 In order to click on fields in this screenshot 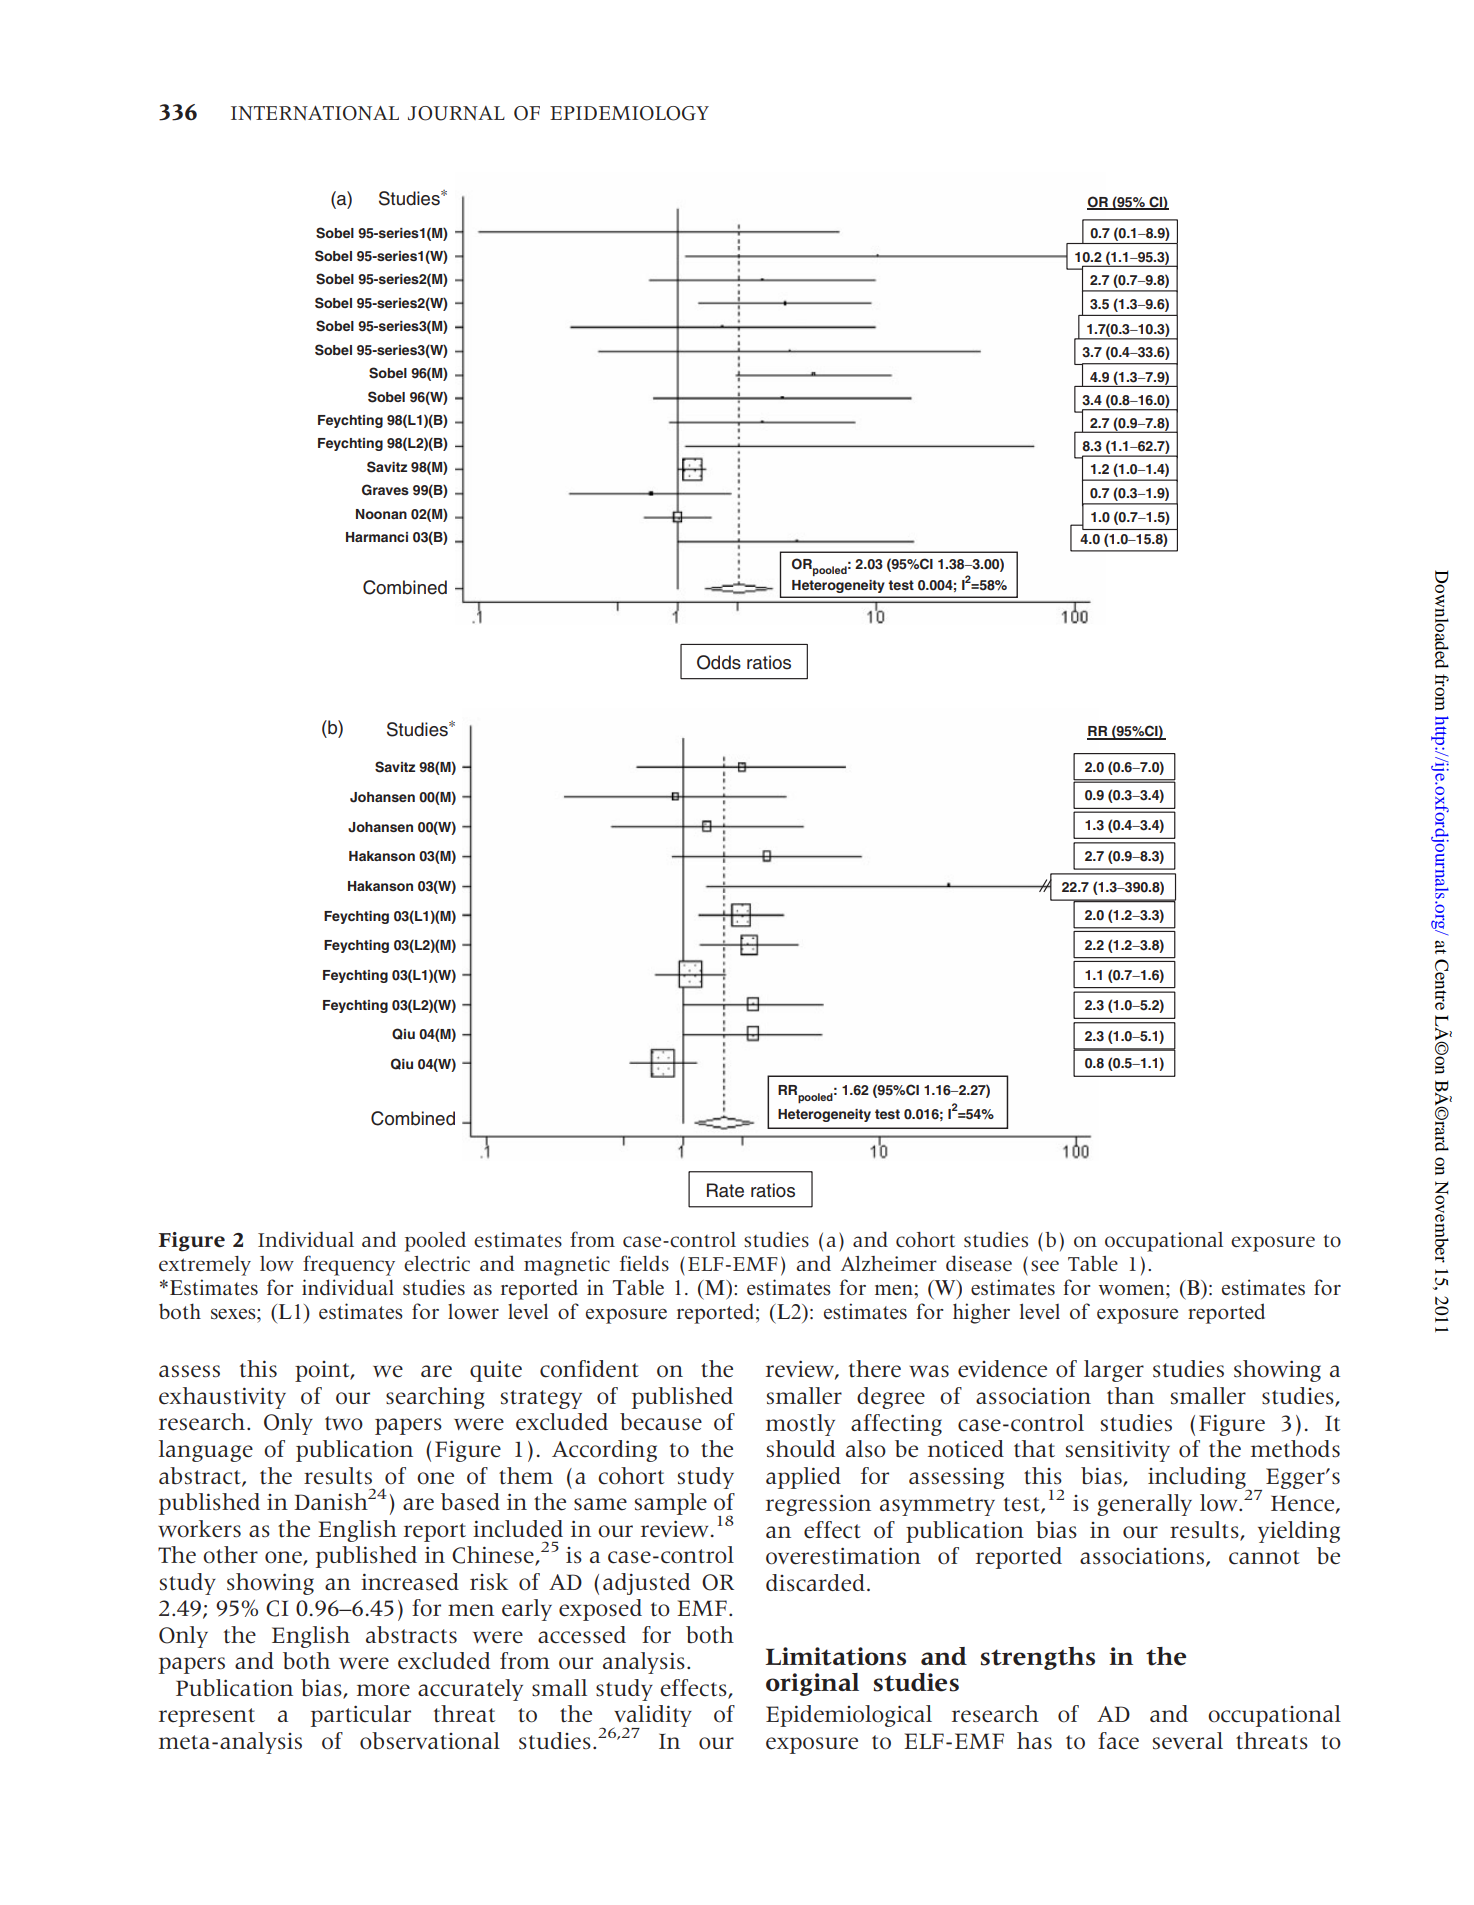, I will do `click(644, 1263)`.
